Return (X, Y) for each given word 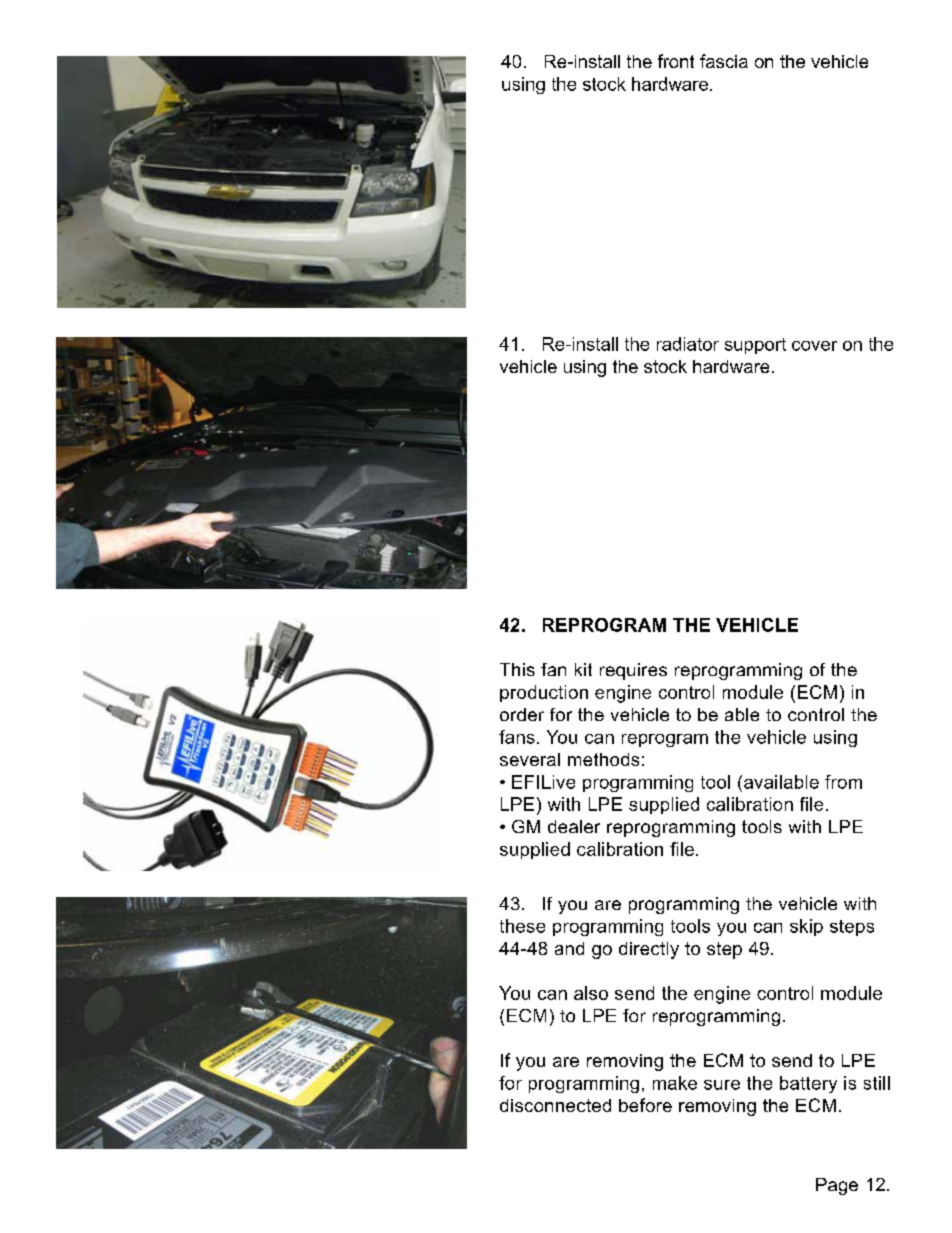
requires (633, 671)
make (675, 1083)
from (843, 782)
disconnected (555, 1105)
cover (814, 346)
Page (837, 1186)
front (676, 61)
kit (583, 669)
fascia (724, 61)
